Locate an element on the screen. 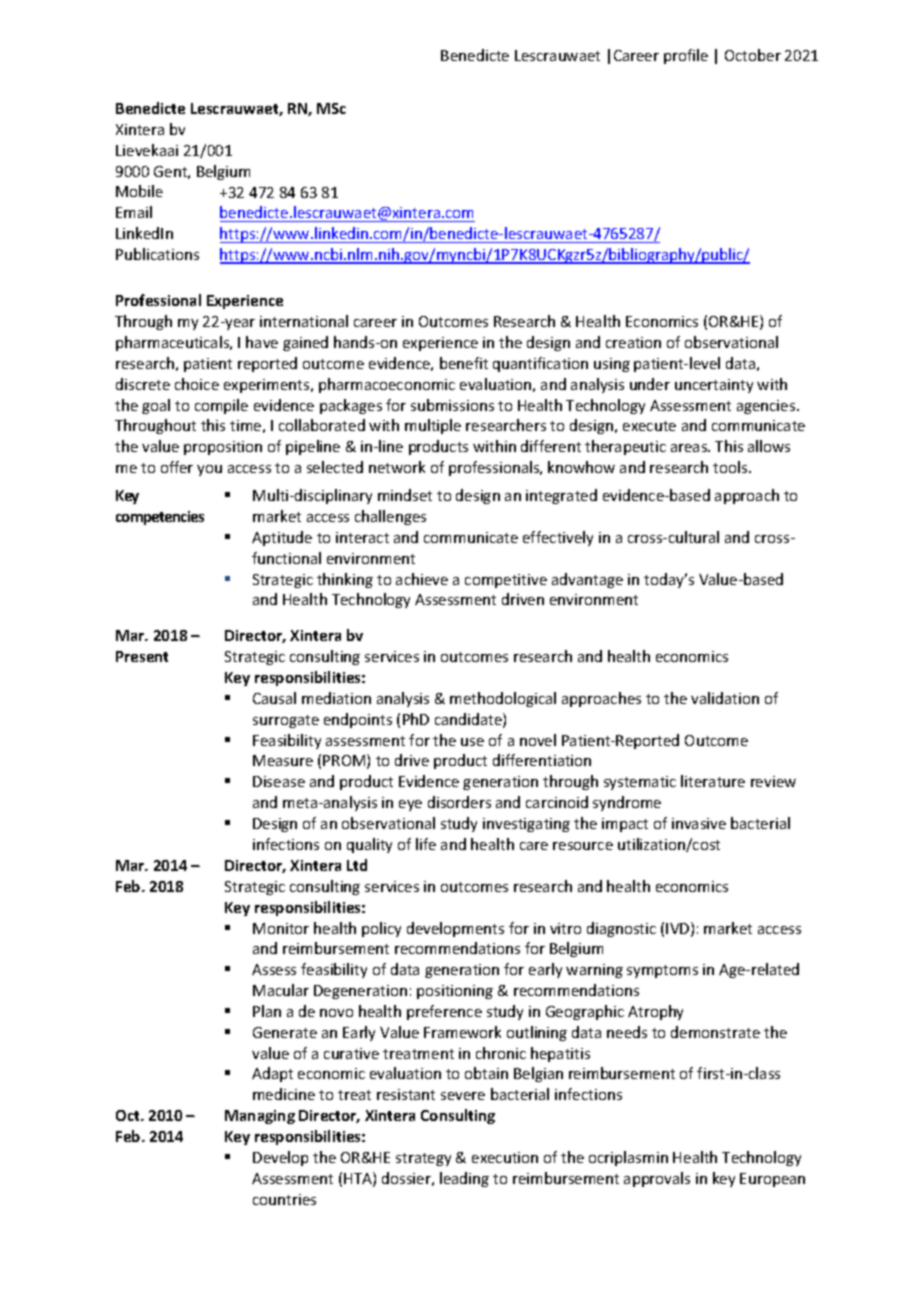 This screenshot has width=924, height=1308. Managing is located at coordinates (260, 1117).
